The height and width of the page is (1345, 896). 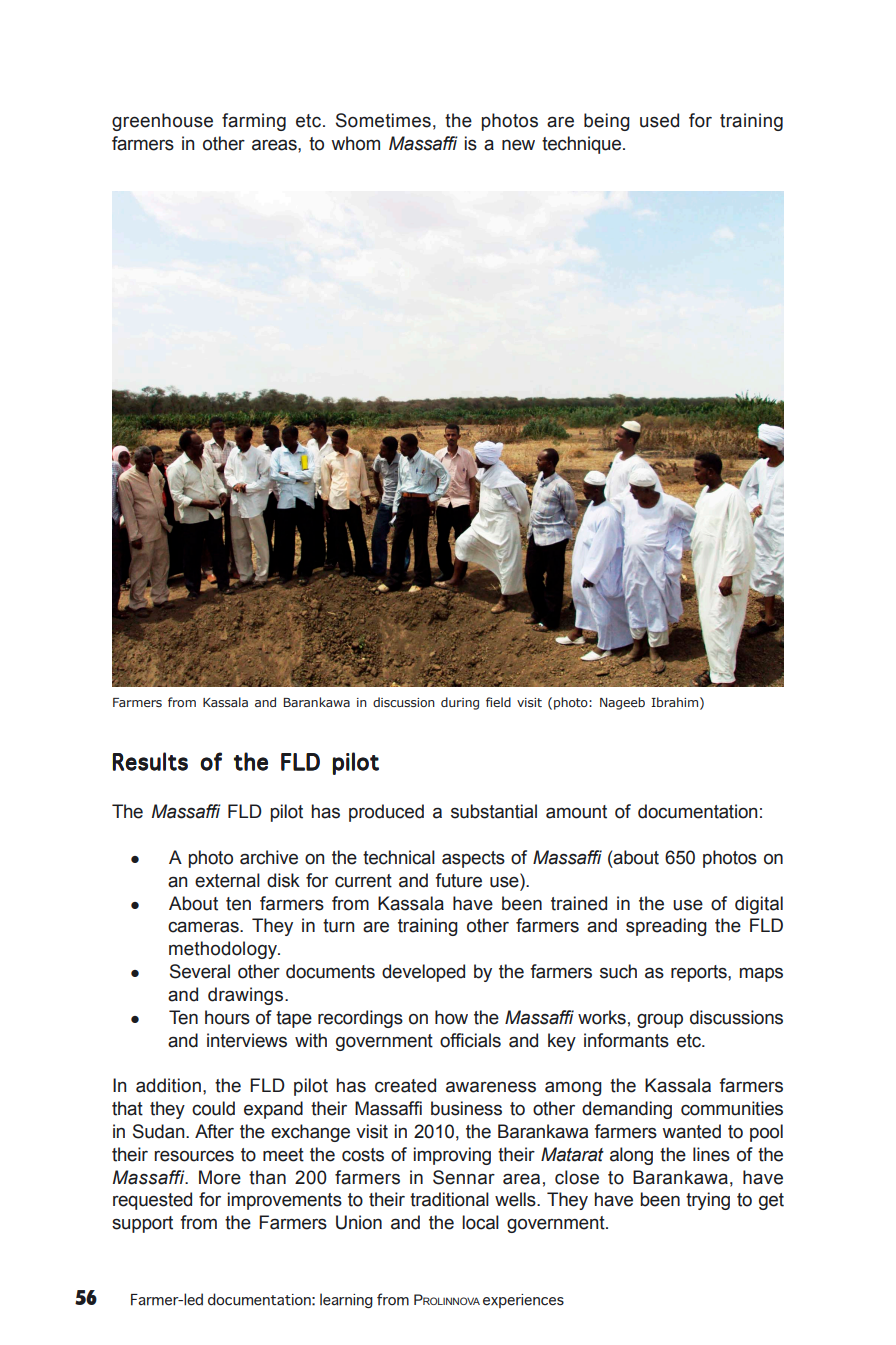 What do you see at coordinates (518, 145) in the page?
I see `new` at bounding box center [518, 145].
